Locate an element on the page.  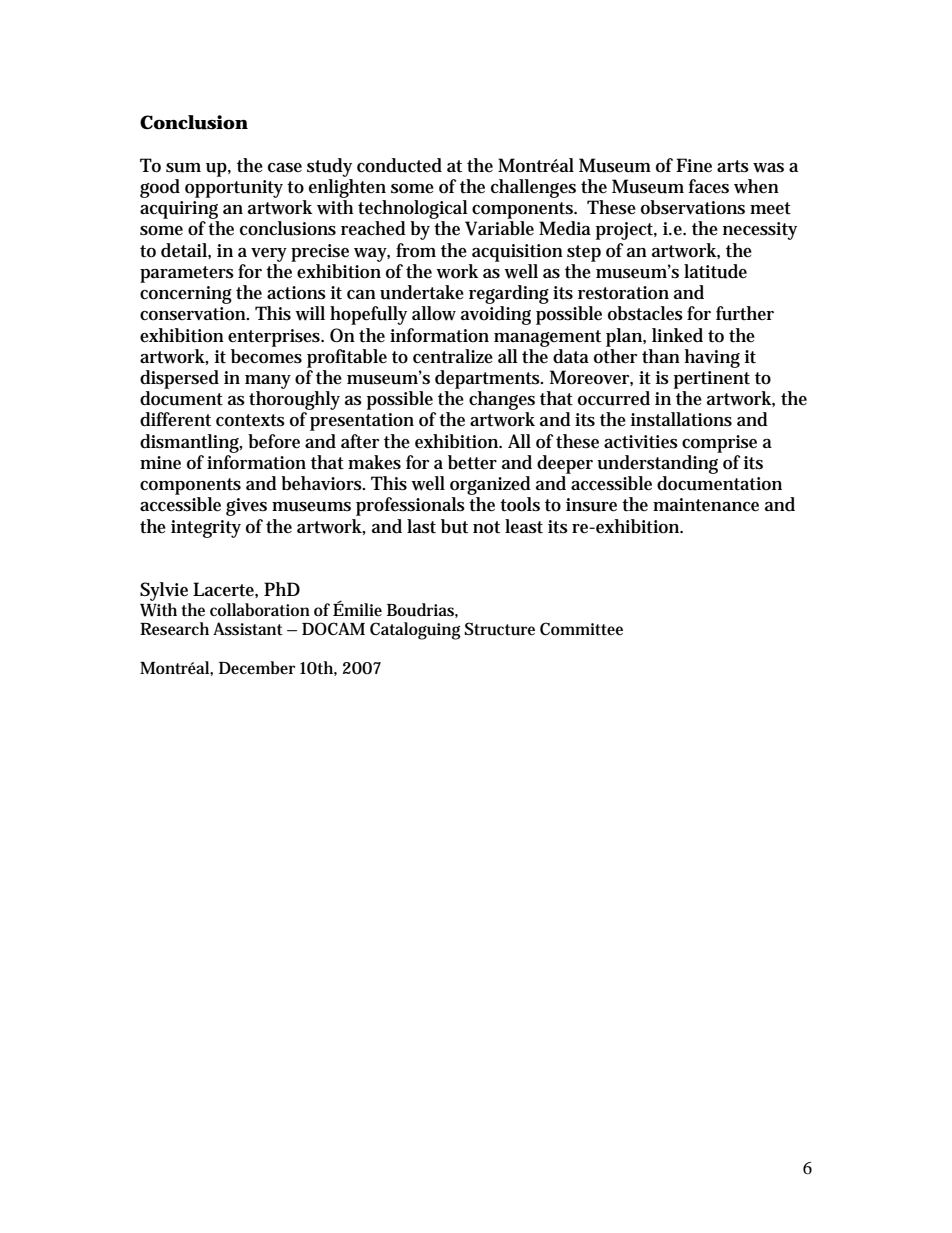
Committee is located at coordinates (581, 628).
